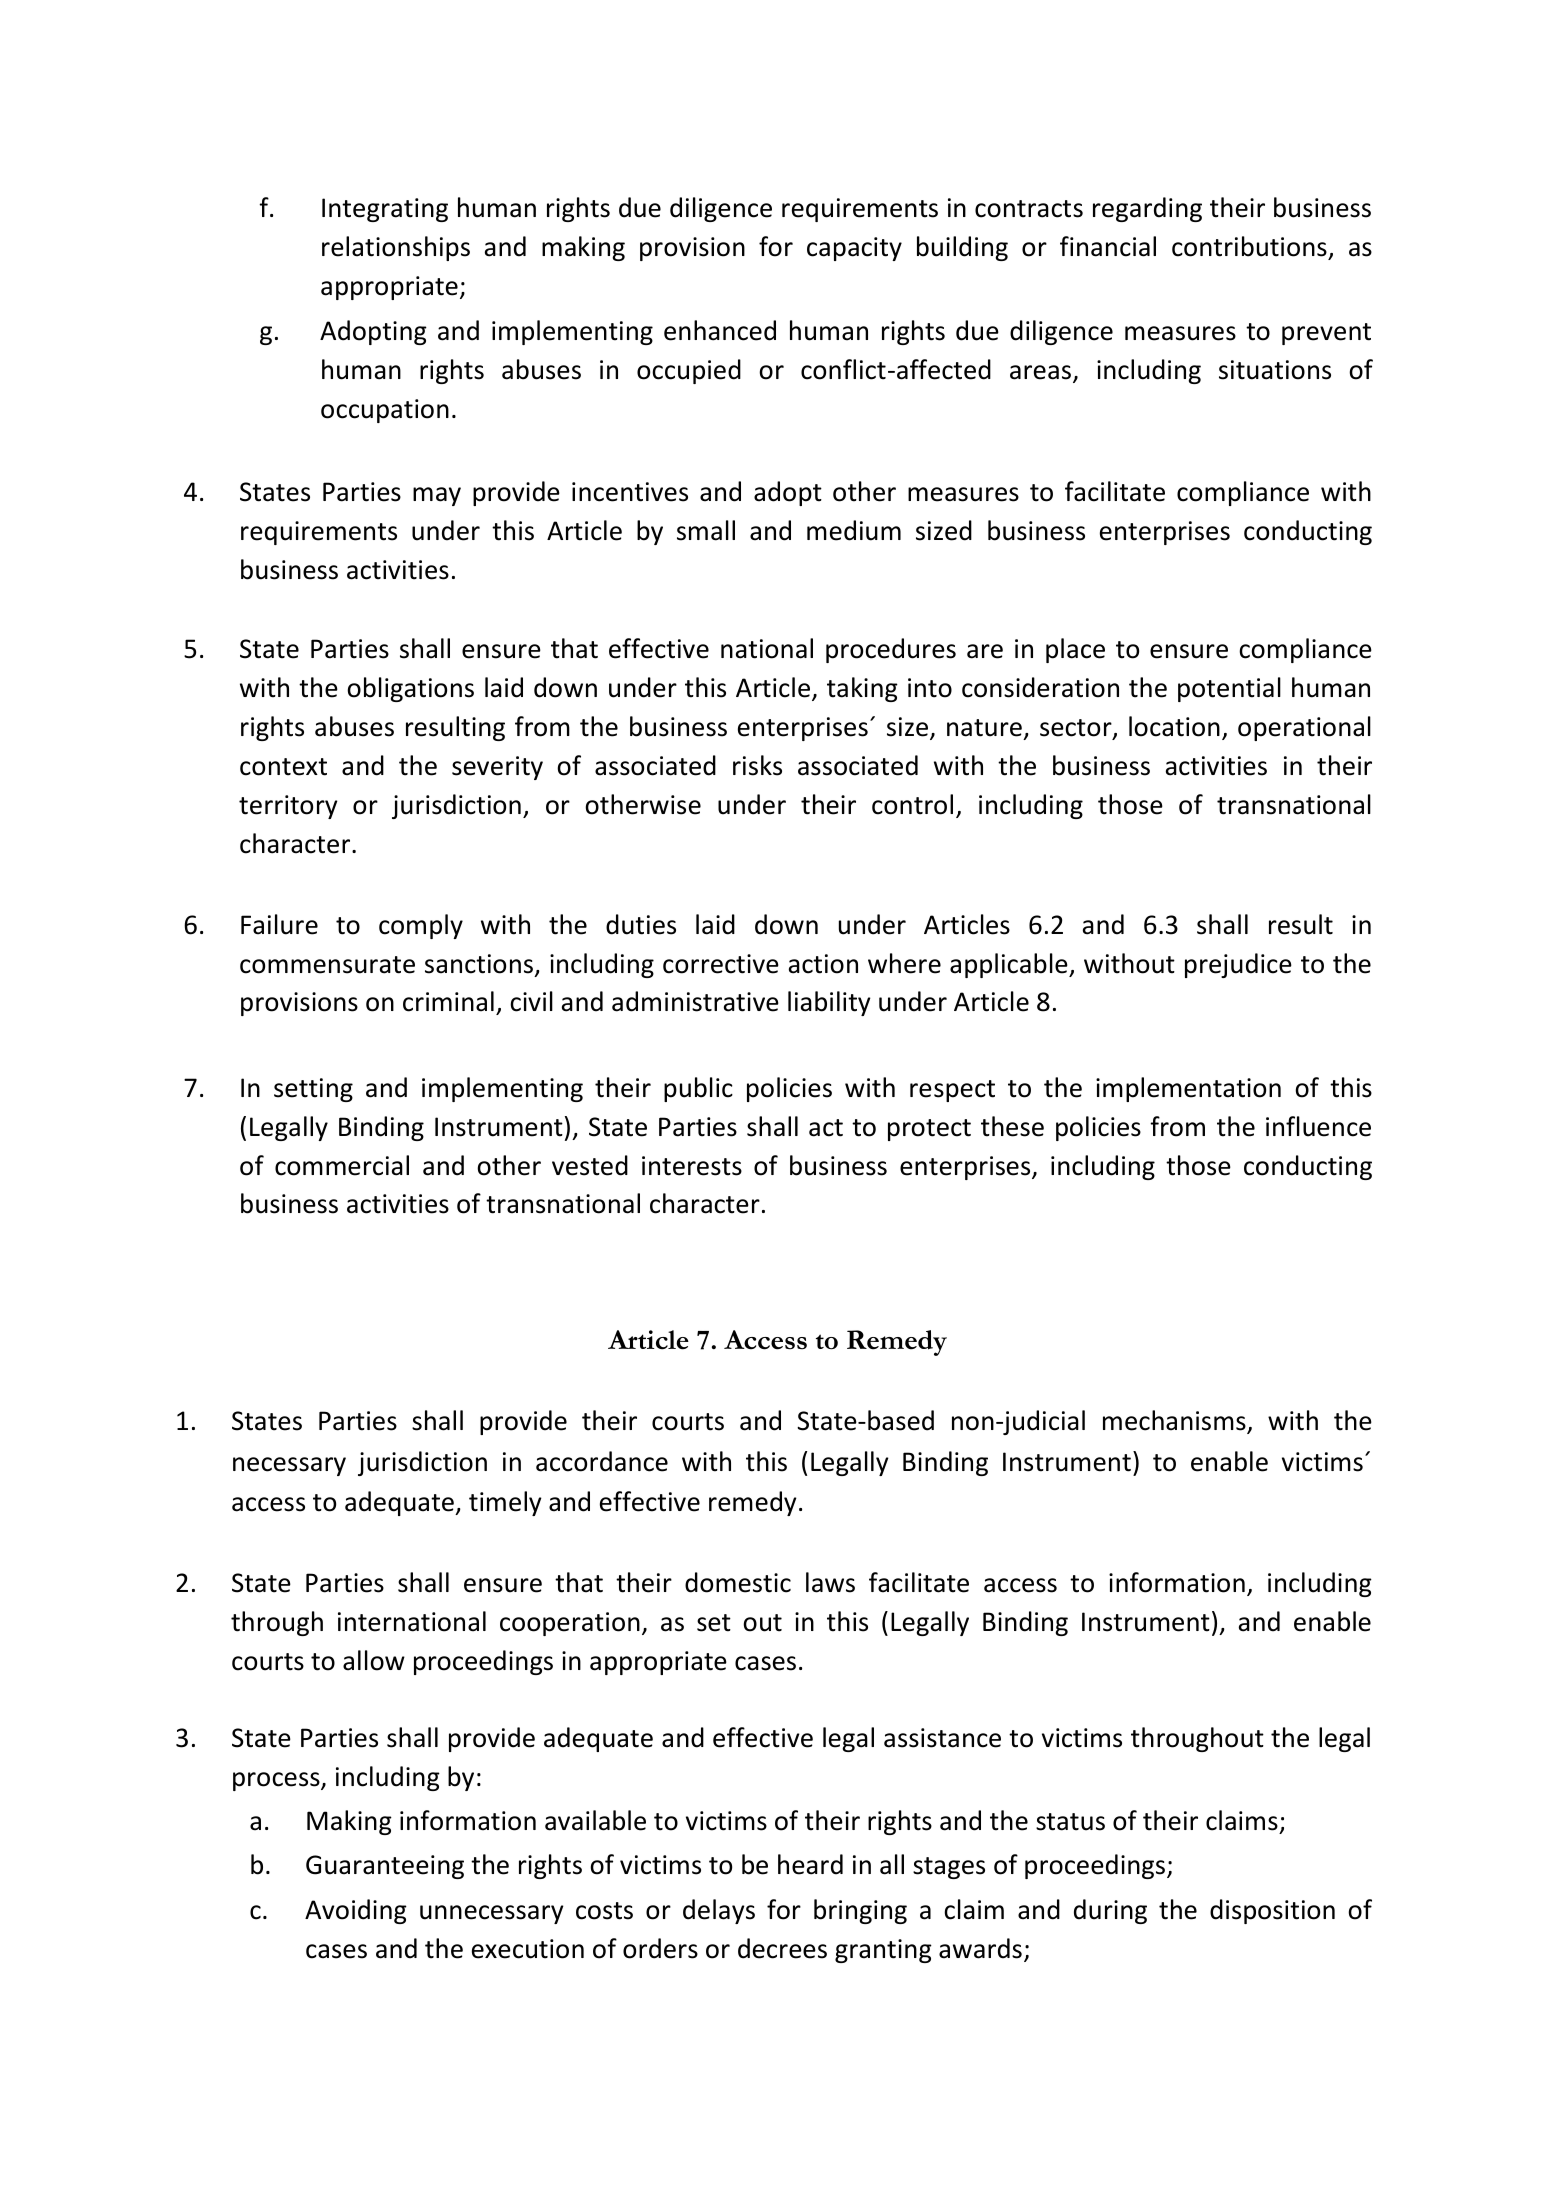 This document has width=1557, height=2202. What do you see at coordinates (1175, 1421) in the document?
I see `mechanisms` at bounding box center [1175, 1421].
